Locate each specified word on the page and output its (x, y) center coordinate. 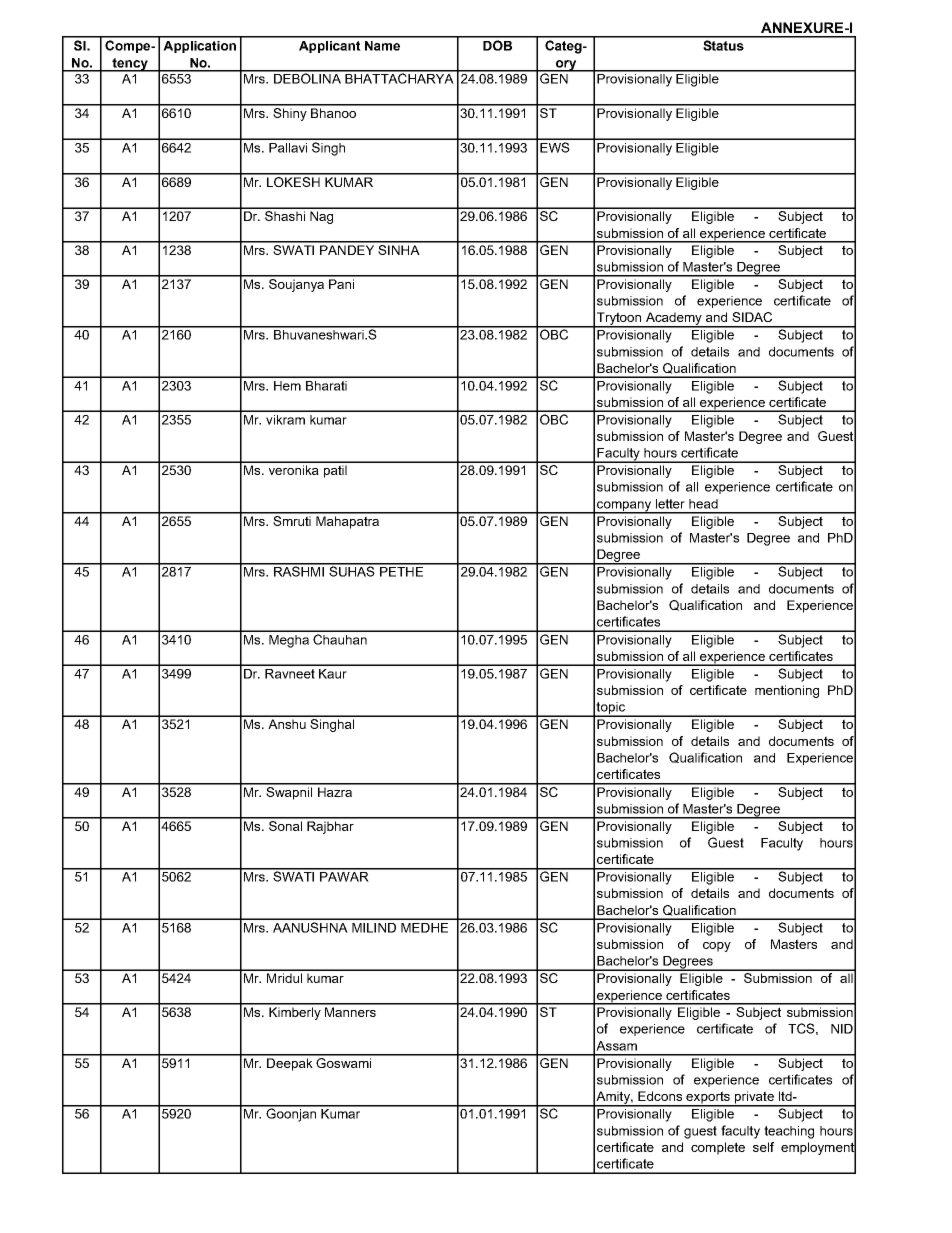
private (754, 1098)
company (624, 507)
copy (717, 947)
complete (718, 1148)
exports (708, 1098)
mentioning (787, 691)
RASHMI (298, 570)
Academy (673, 319)
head (703, 504)
